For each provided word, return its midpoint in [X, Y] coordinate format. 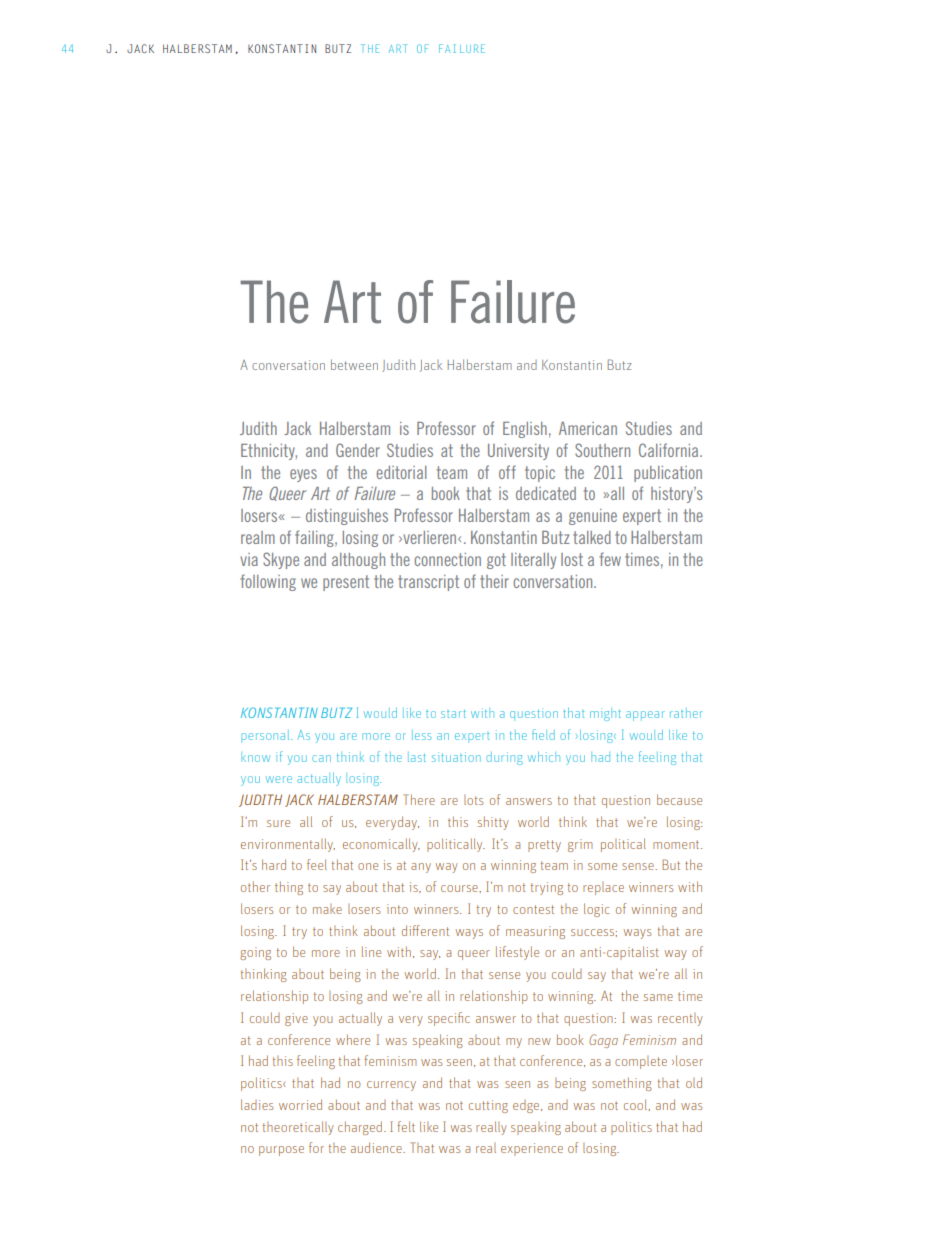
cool [636, 1104]
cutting [488, 1106]
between [354, 364]
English [525, 430]
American [588, 428]
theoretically [298, 1128]
